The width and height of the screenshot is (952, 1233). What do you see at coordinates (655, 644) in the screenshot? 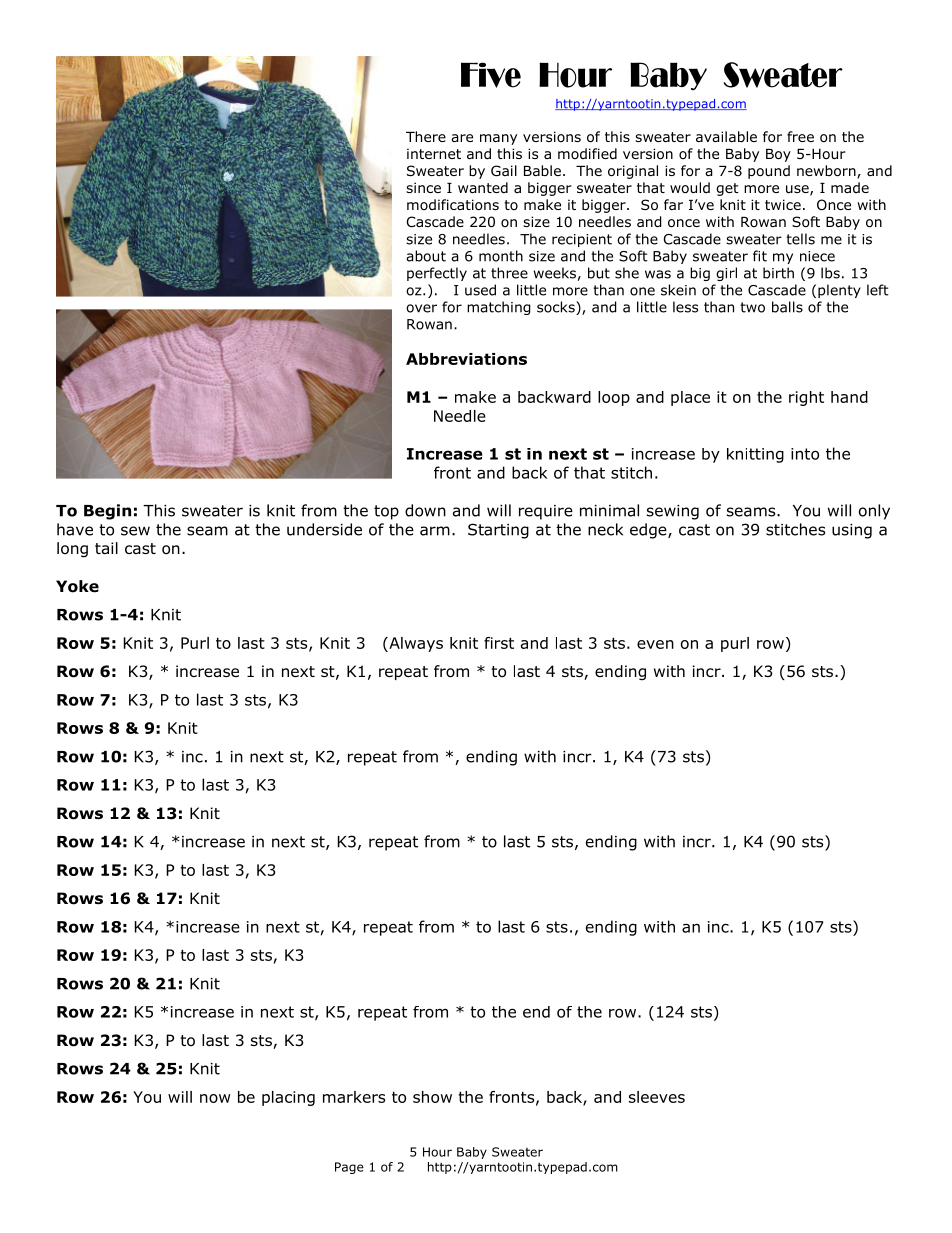
I see `even` at bounding box center [655, 644].
